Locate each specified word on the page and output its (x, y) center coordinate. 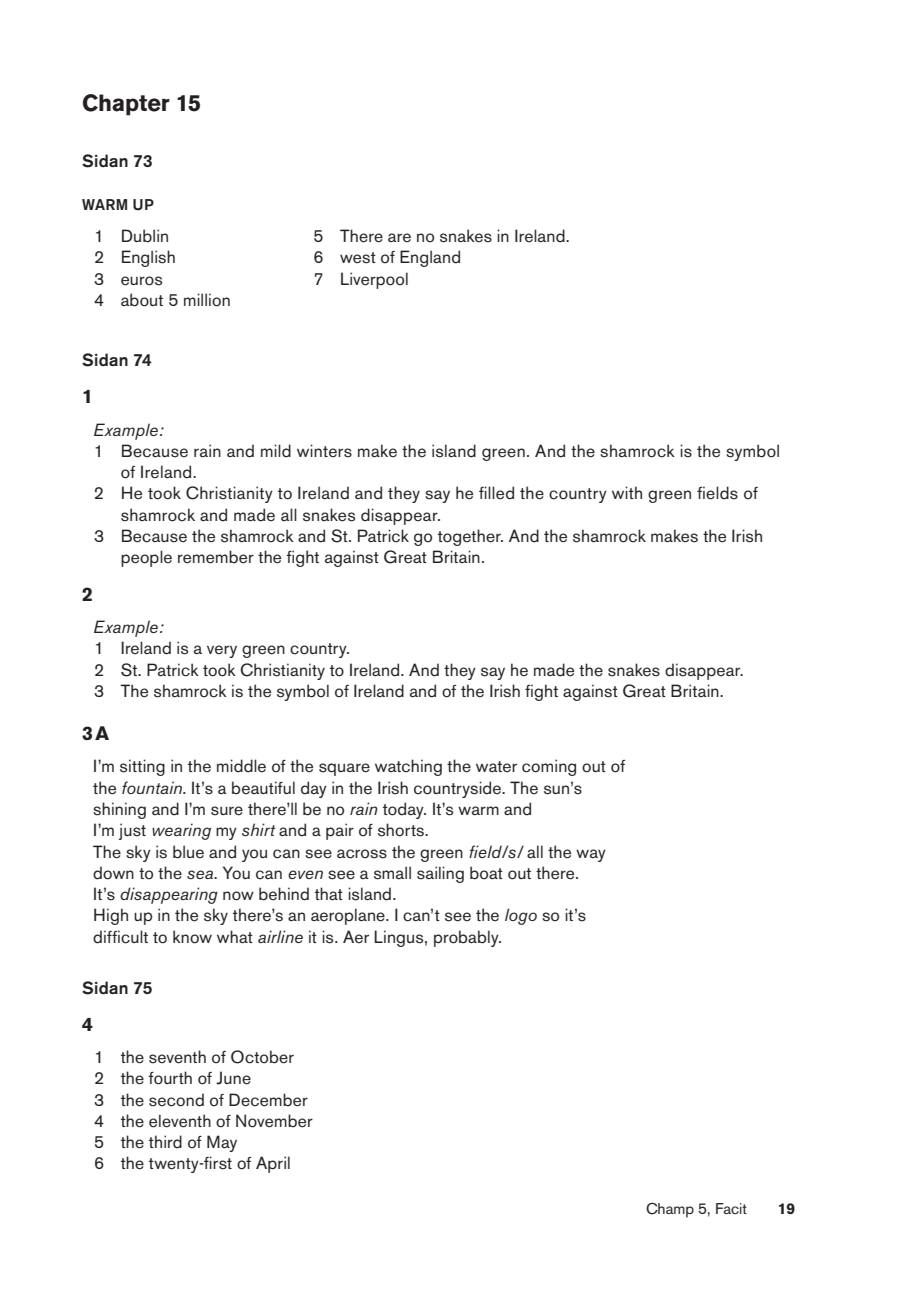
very (222, 651)
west (358, 258)
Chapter (126, 105)
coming (549, 767)
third (165, 1142)
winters (324, 451)
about (142, 300)
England (430, 258)
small (392, 873)
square (344, 769)
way (591, 855)
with (627, 492)
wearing (181, 831)
